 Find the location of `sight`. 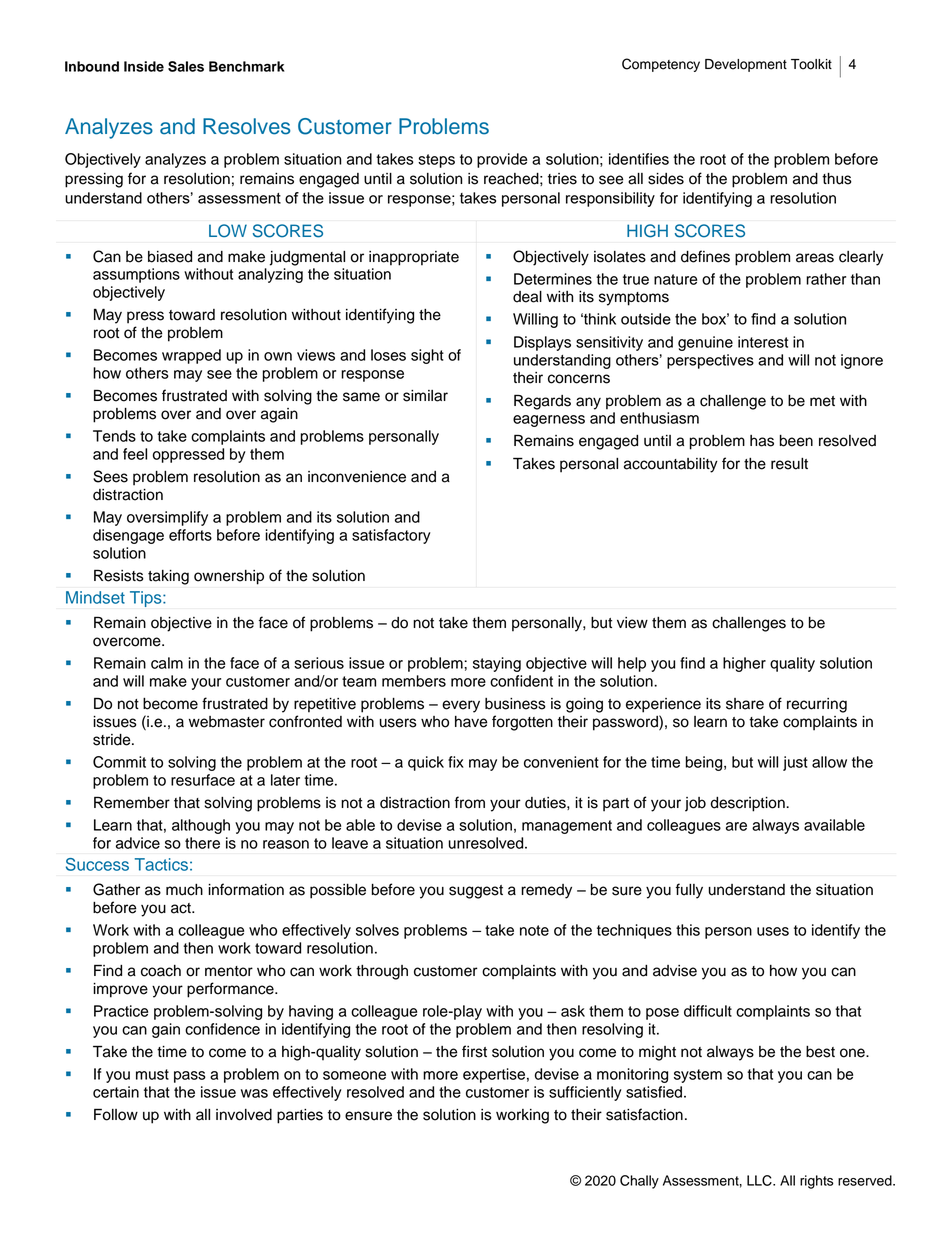

sight is located at coordinates (427, 356).
